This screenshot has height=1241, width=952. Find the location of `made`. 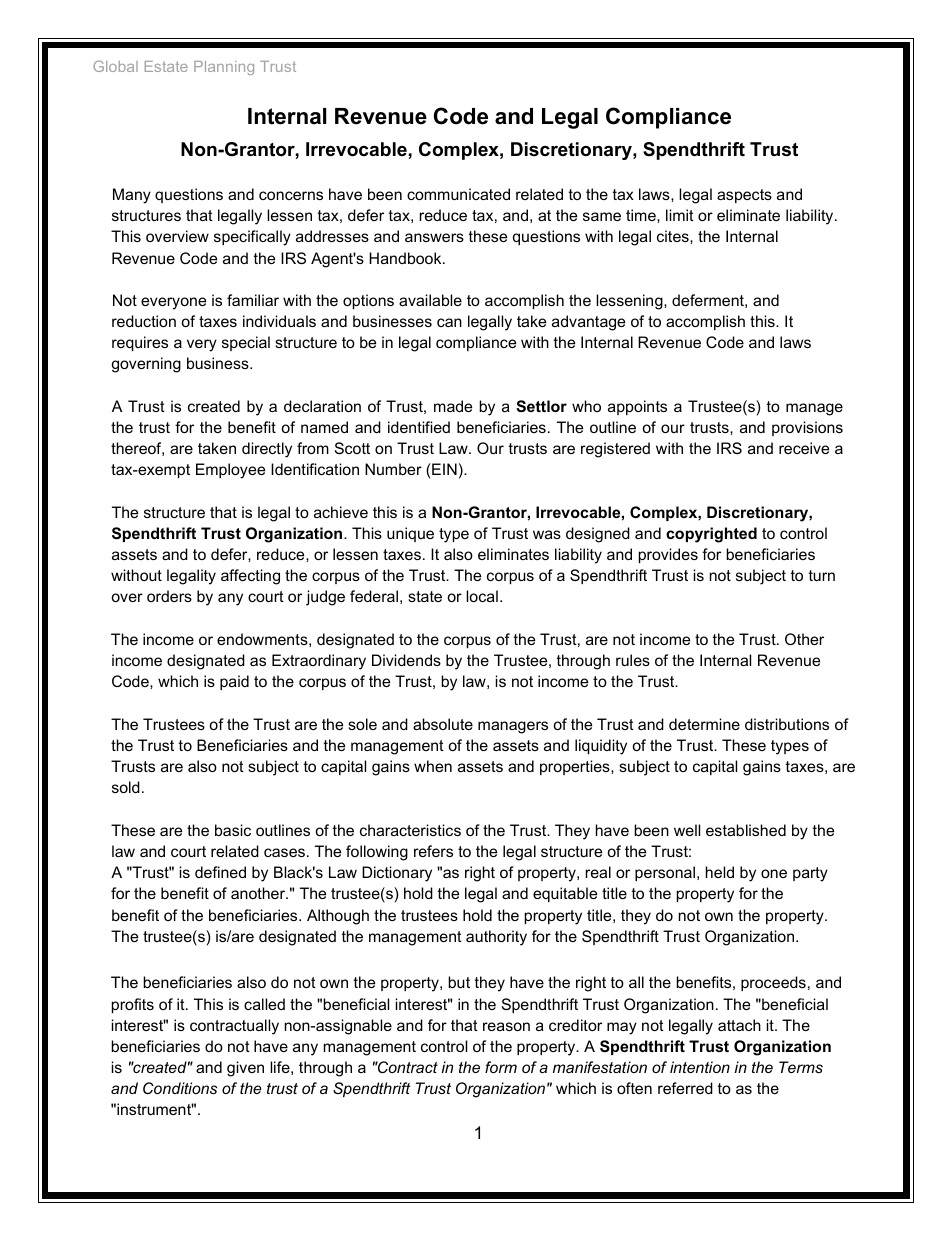

made is located at coordinates (453, 406).
